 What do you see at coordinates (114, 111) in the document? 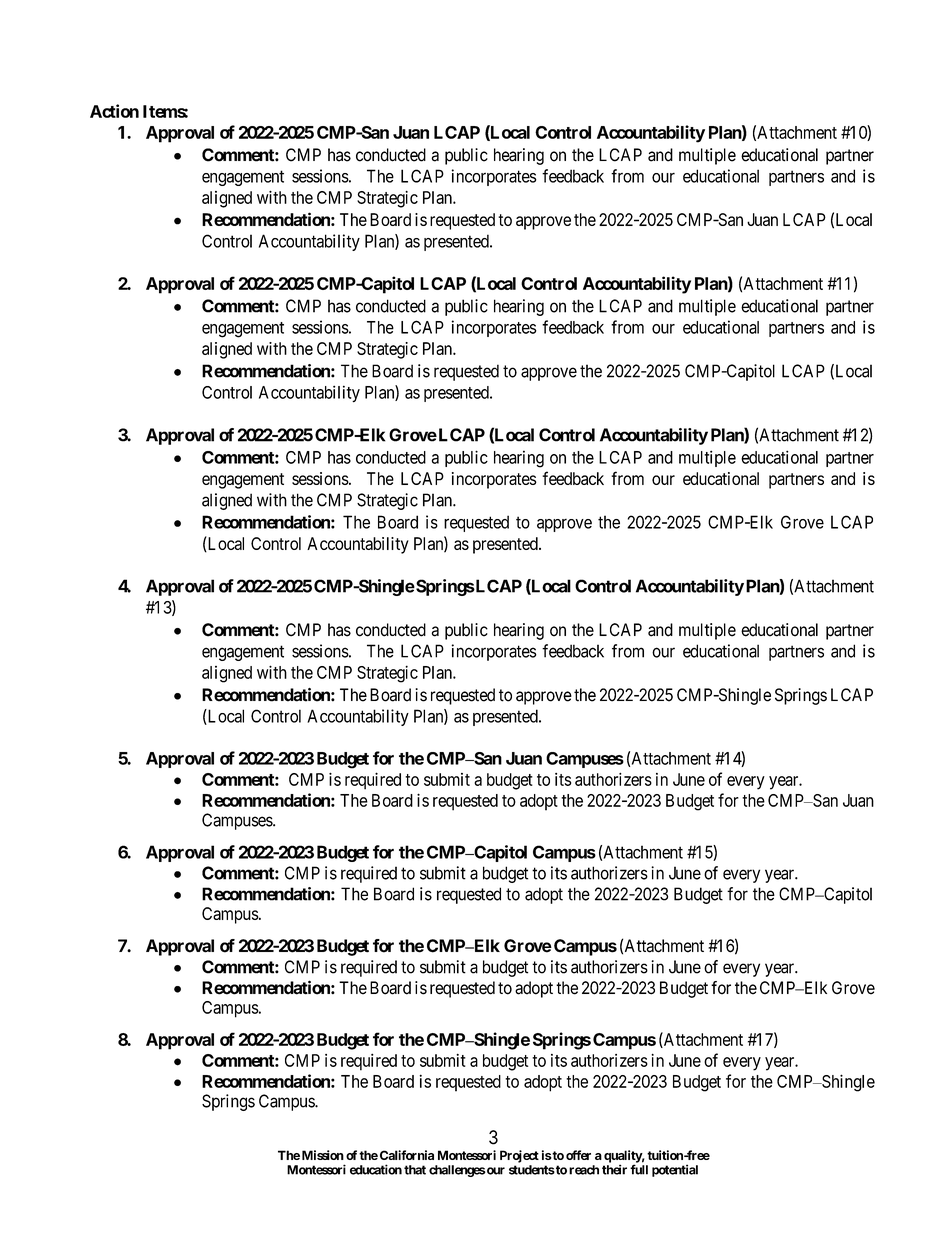
I see `Action` at bounding box center [114, 111].
